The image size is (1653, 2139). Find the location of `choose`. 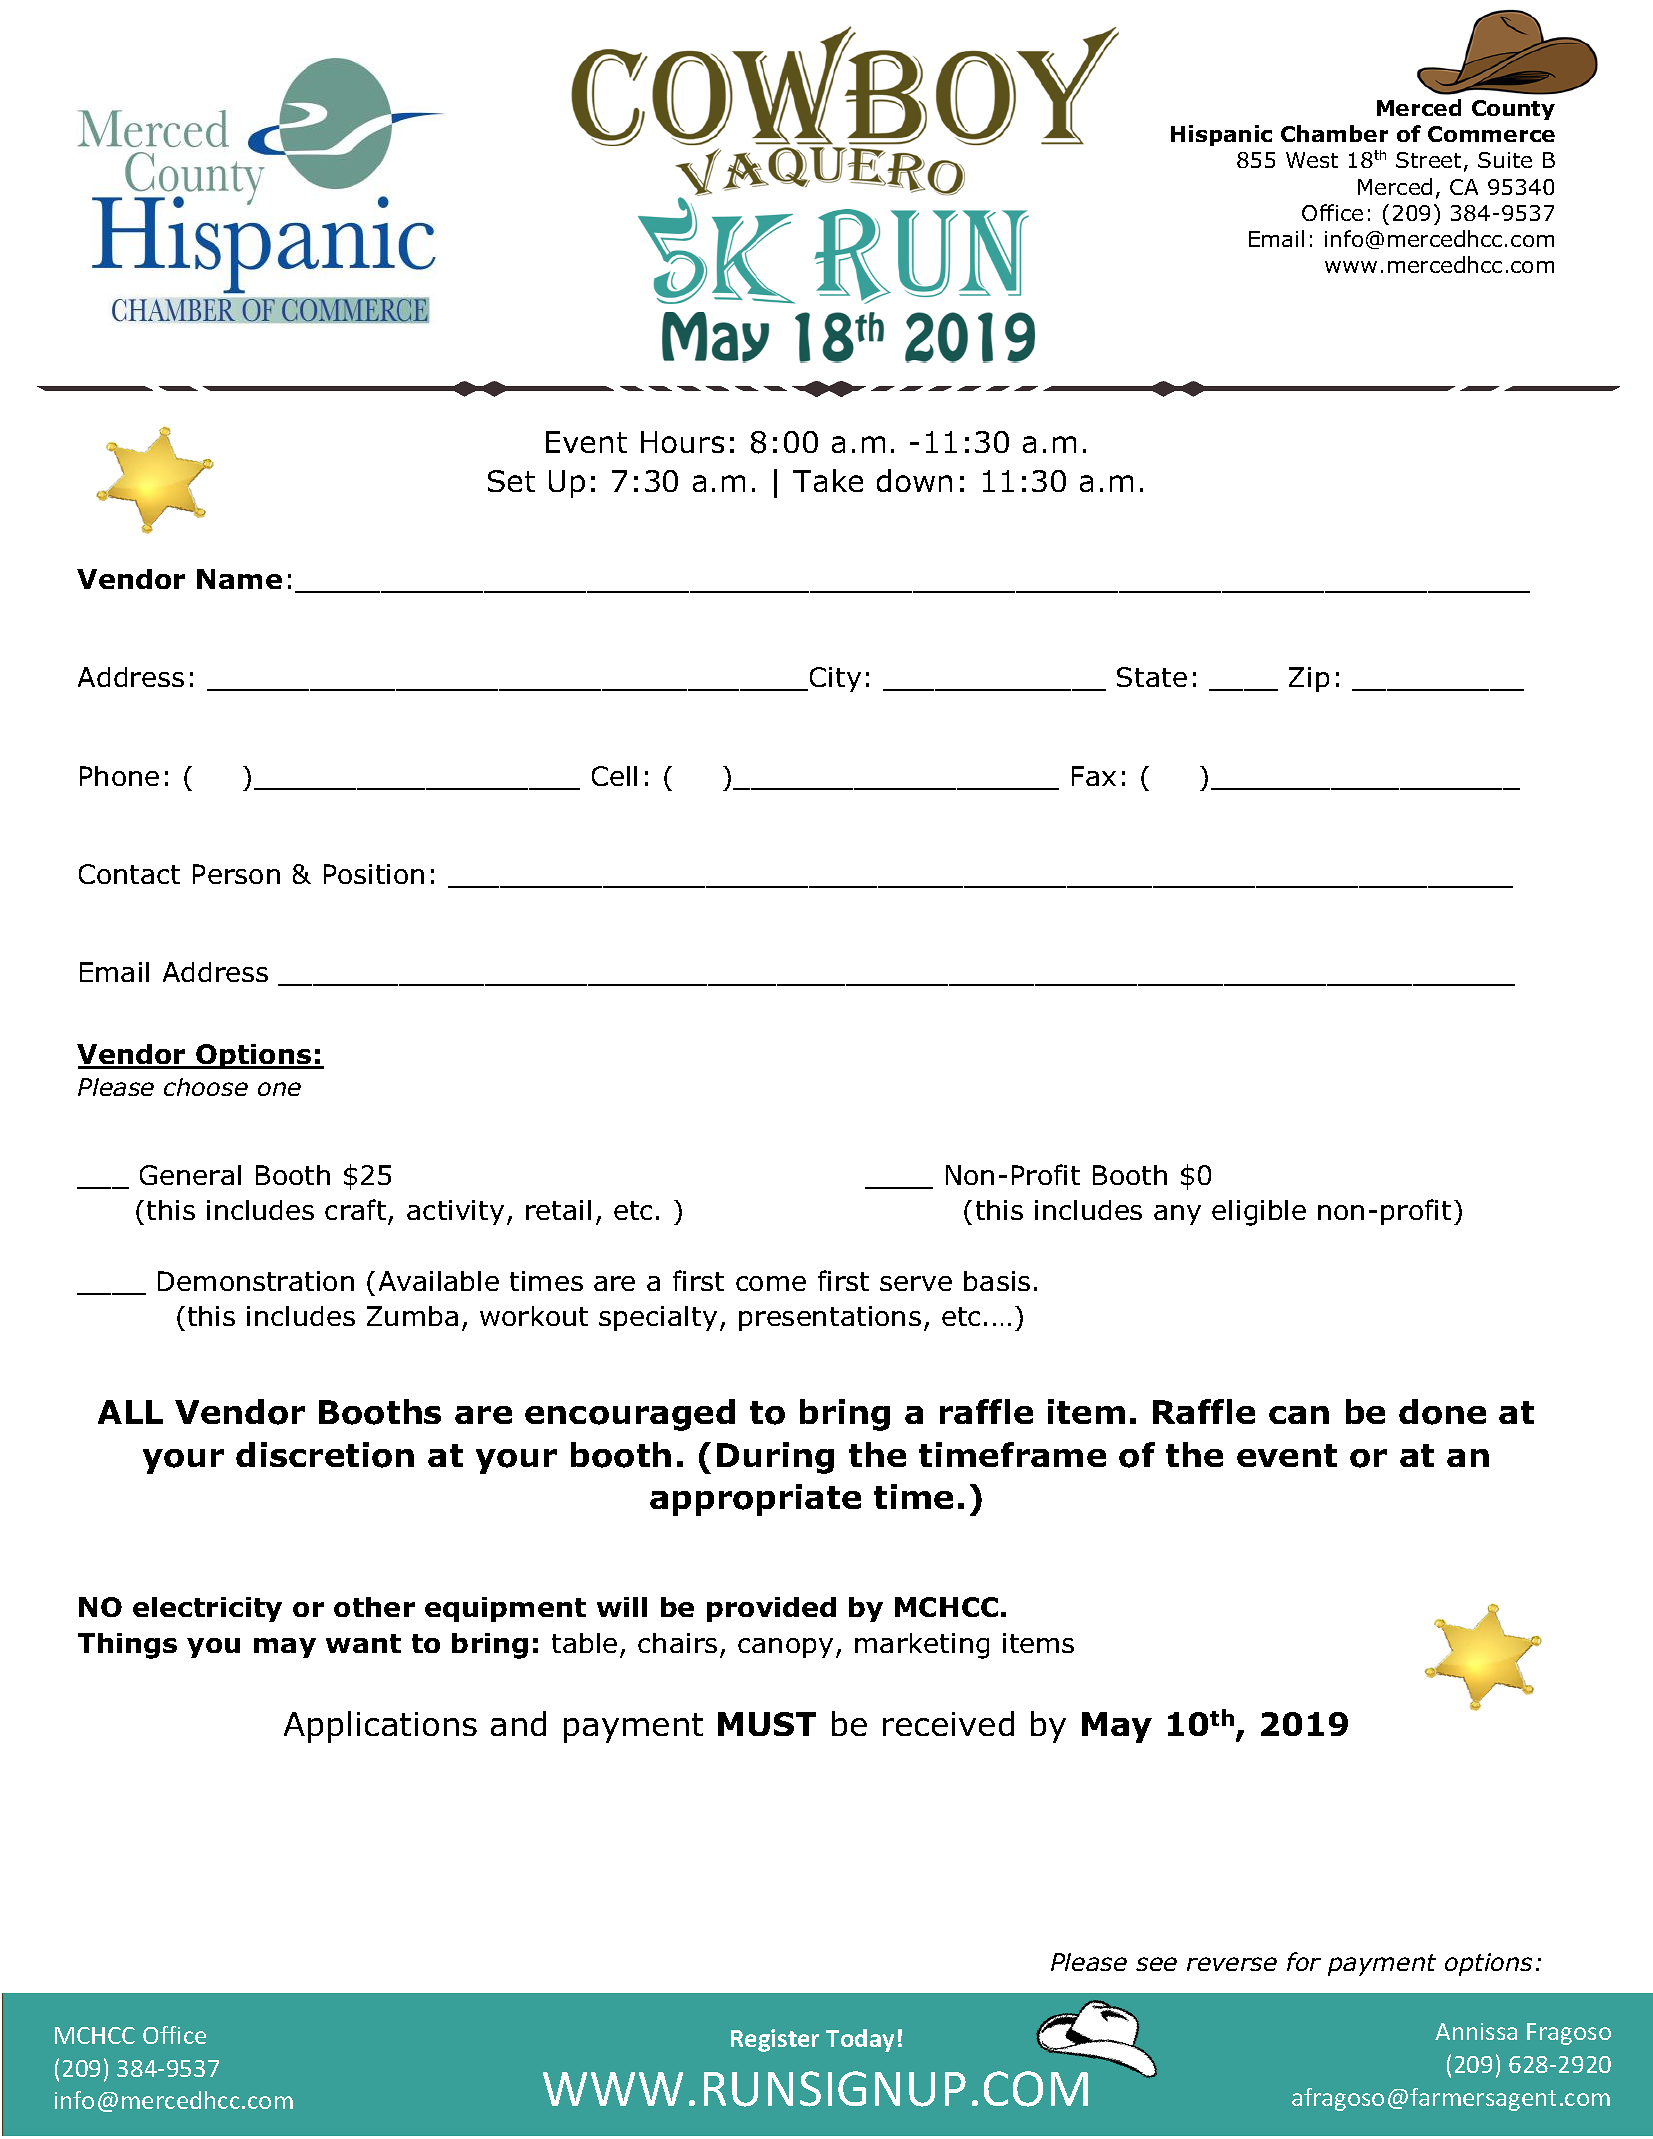

choose is located at coordinates (206, 1087).
